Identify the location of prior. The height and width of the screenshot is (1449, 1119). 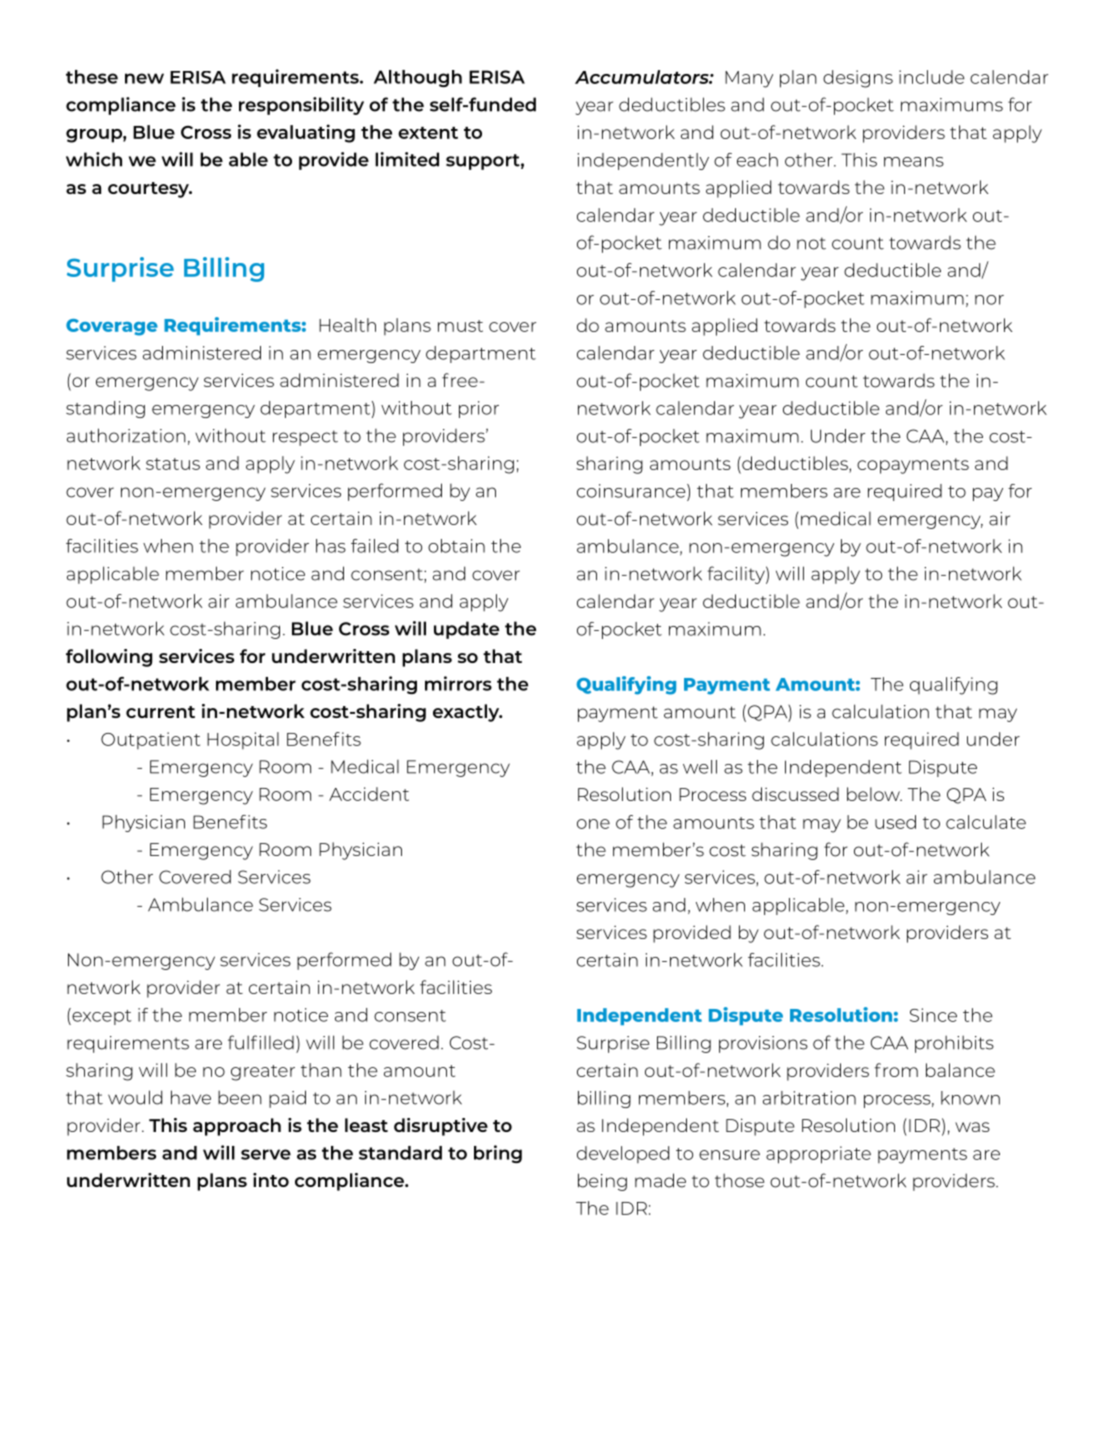
(479, 409).
